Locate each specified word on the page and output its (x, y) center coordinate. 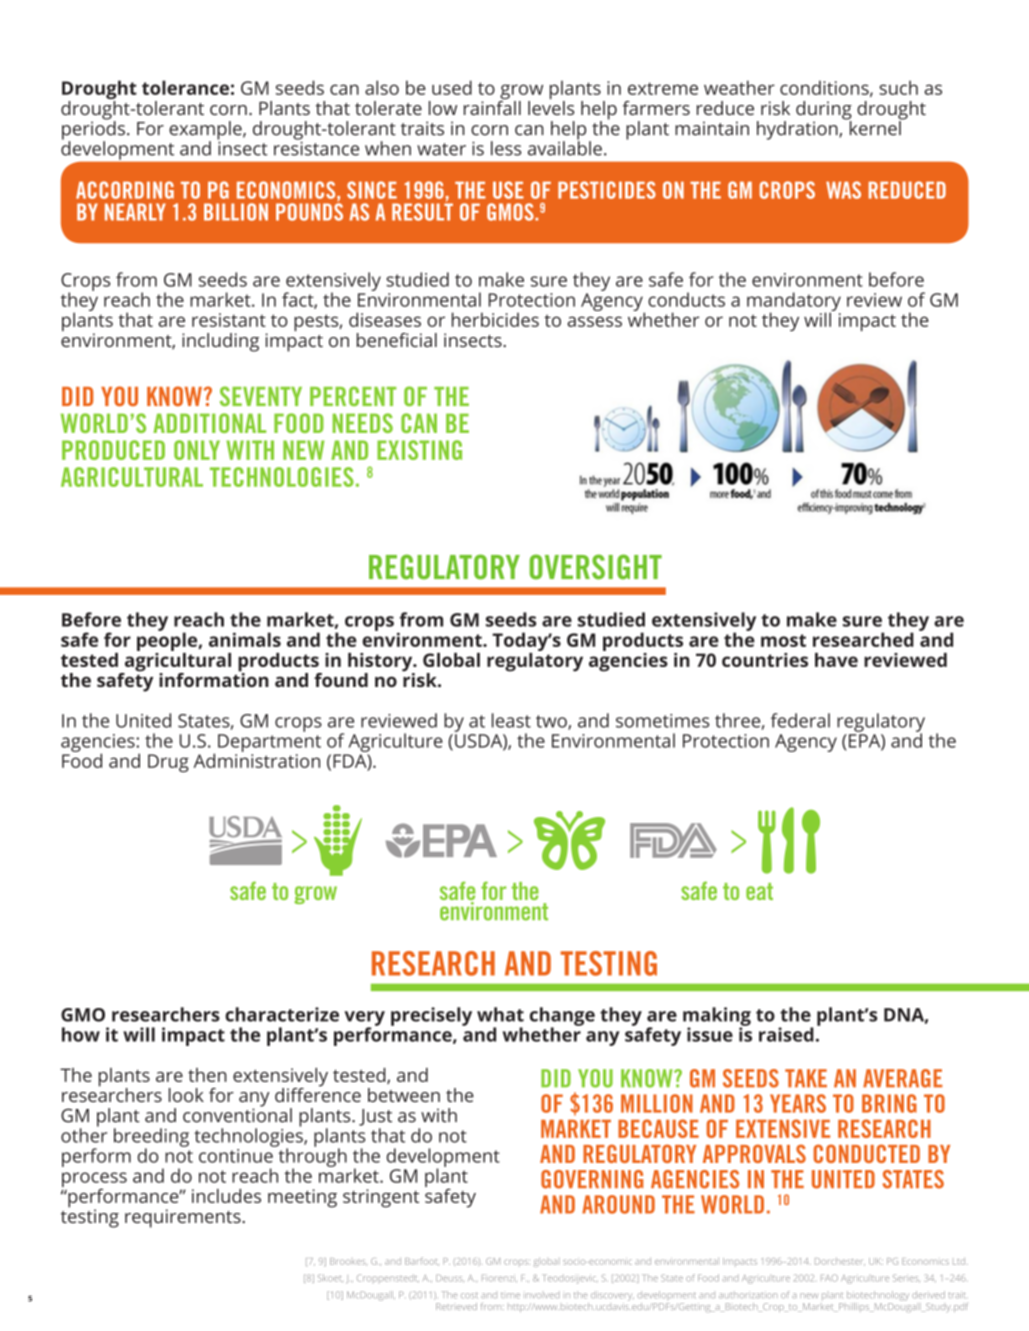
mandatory (794, 303)
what (500, 1014)
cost (469, 1295)
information (214, 678)
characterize (282, 1014)
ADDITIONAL (209, 423)
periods (93, 130)
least (511, 720)
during (824, 111)
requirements (184, 1218)
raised (786, 1034)
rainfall (492, 106)
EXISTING (419, 450)
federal (800, 720)
